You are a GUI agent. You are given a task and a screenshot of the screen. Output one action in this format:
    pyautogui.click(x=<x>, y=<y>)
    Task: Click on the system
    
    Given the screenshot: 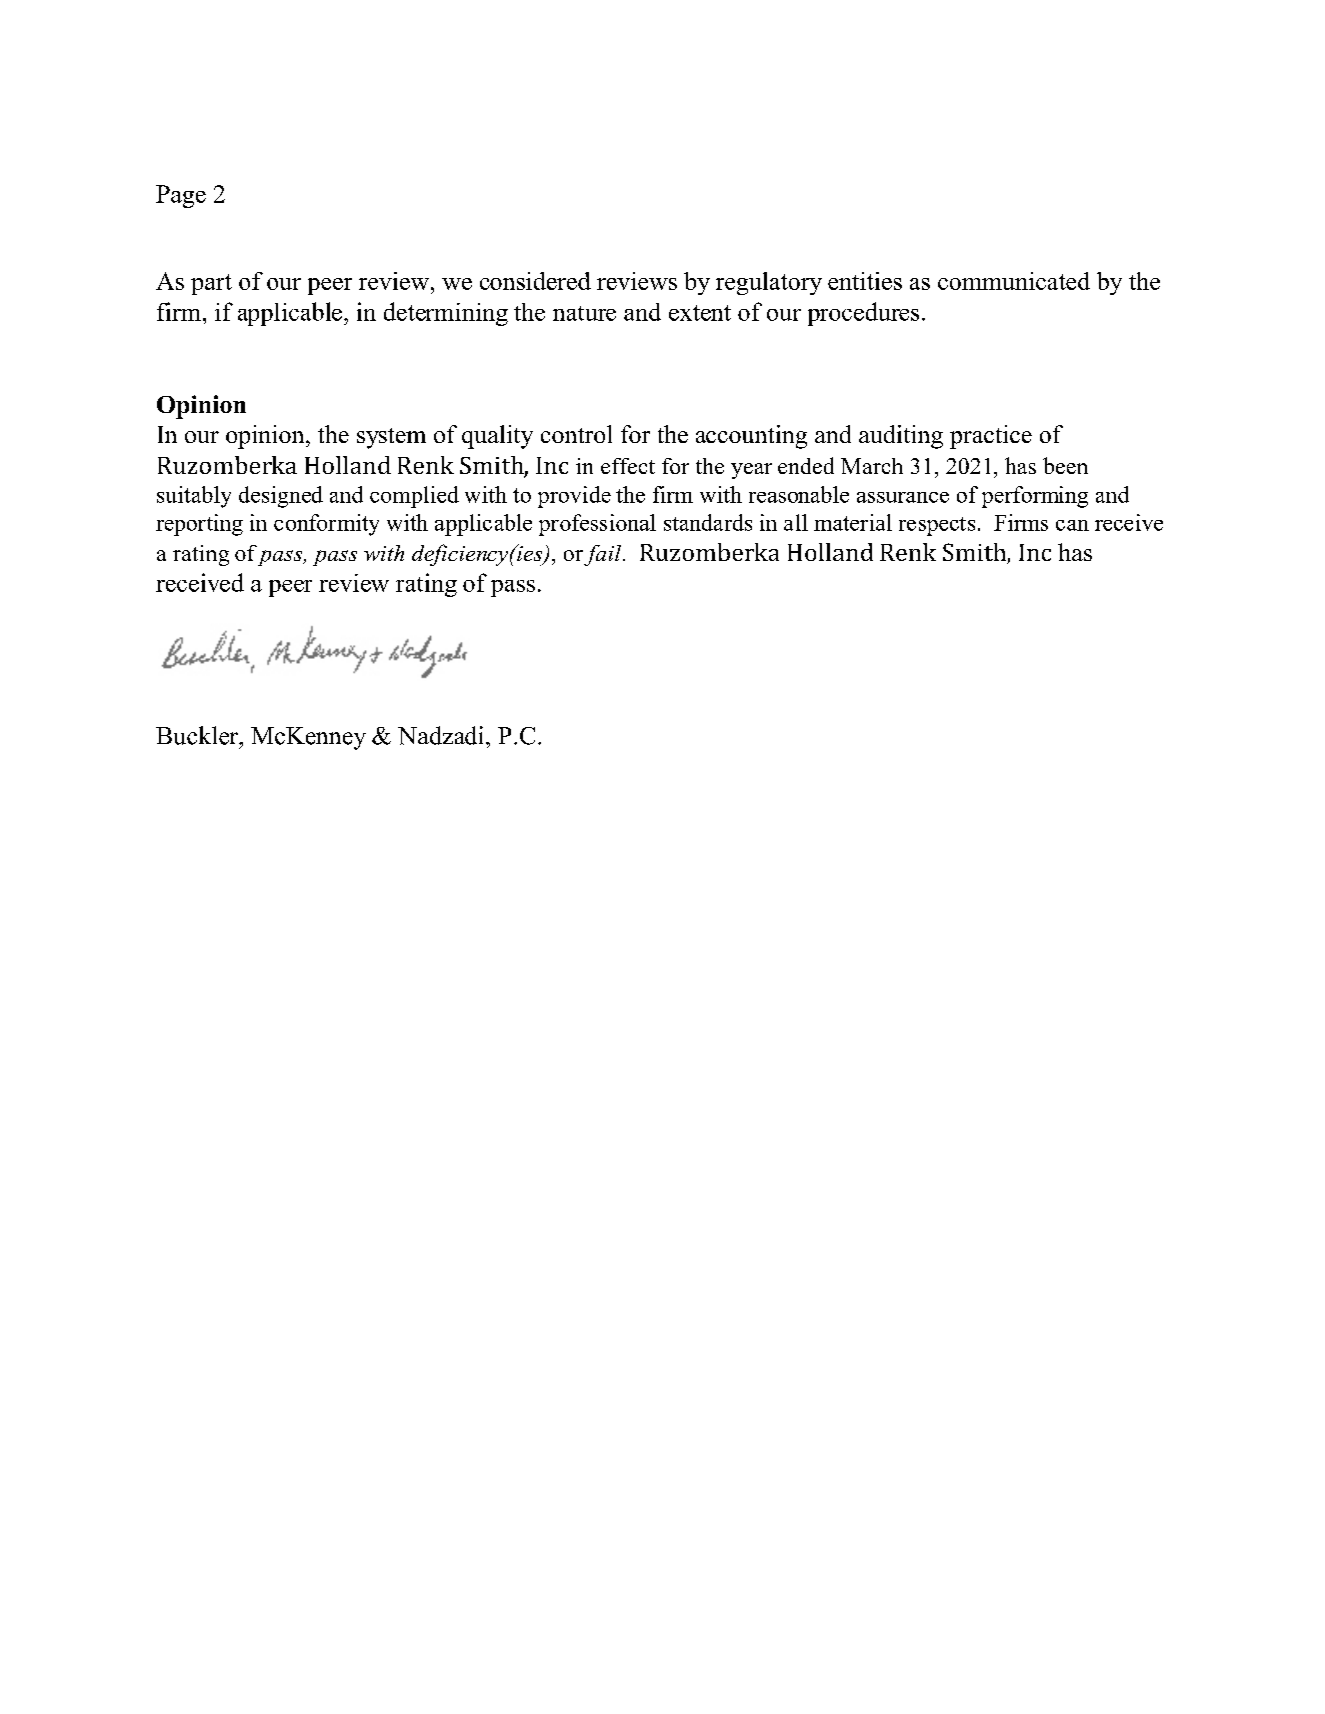 What is the action you would take?
    pyautogui.click(x=391, y=438)
